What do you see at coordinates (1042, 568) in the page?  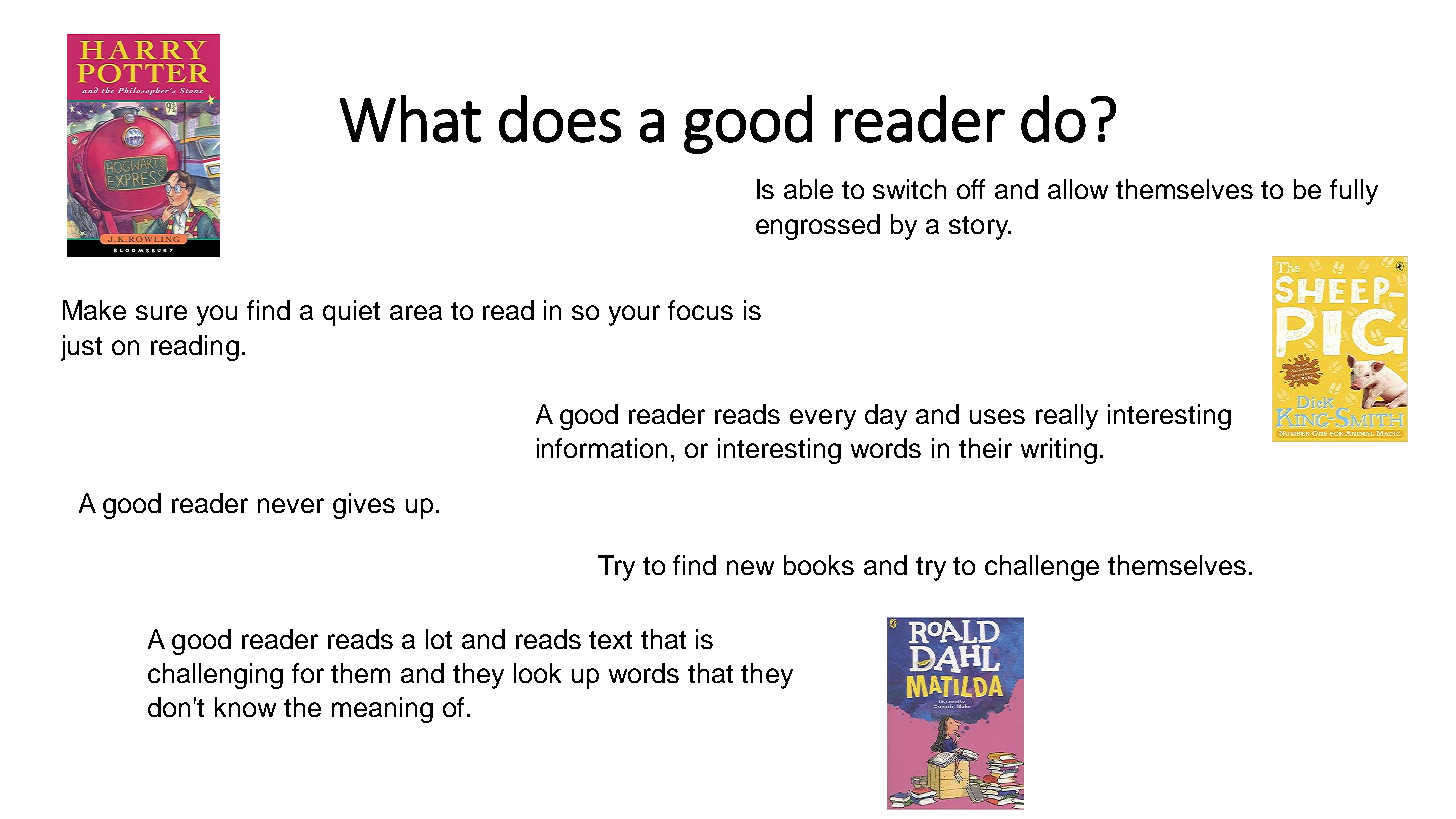 I see `challenge` at bounding box center [1042, 568].
